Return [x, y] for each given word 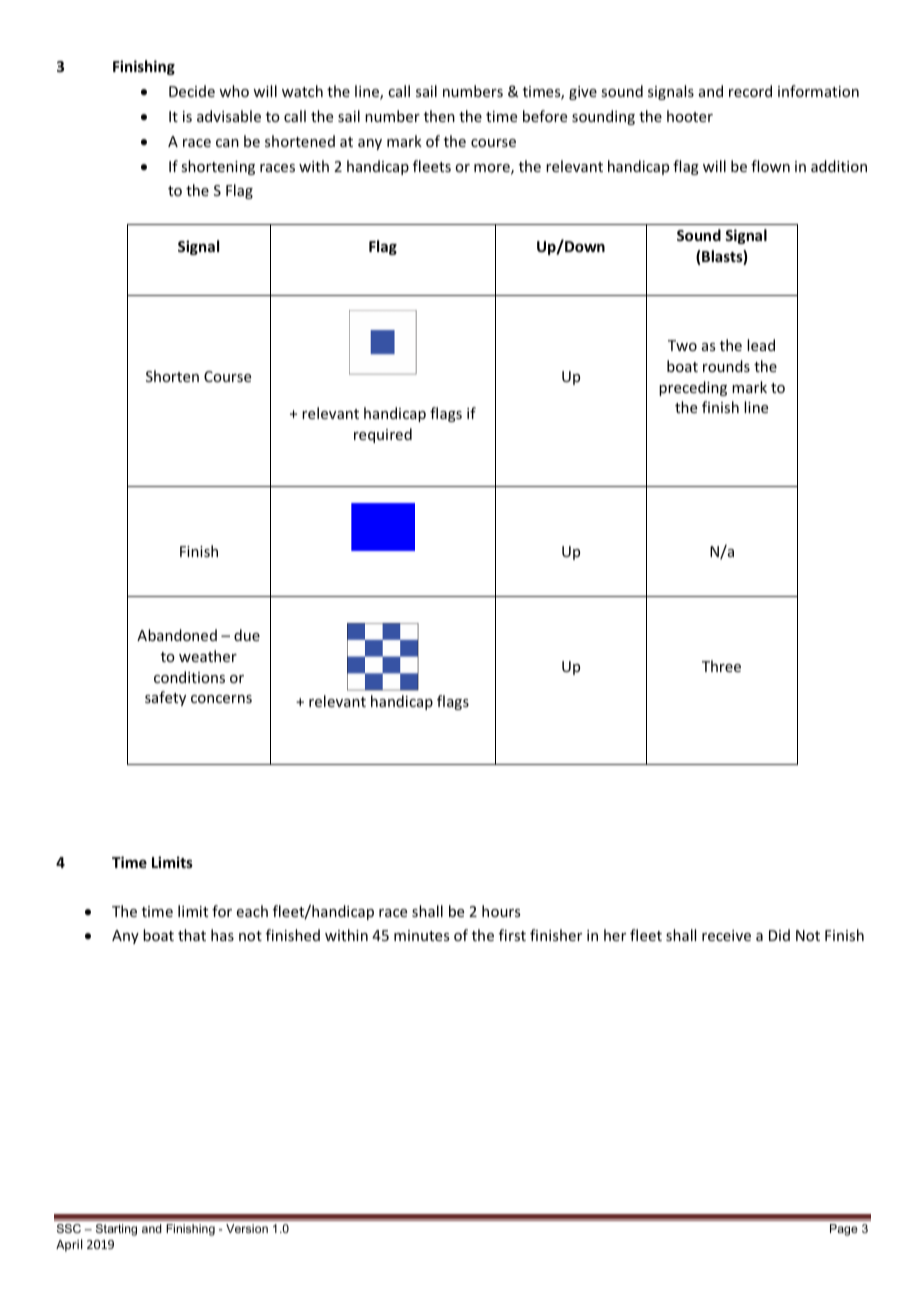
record [750, 91]
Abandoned [177, 635]
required [383, 435]
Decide [192, 91]
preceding [693, 388]
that [192, 935]
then [439, 116]
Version [247, 1228]
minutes [421, 935]
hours [501, 911]
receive [726, 935]
